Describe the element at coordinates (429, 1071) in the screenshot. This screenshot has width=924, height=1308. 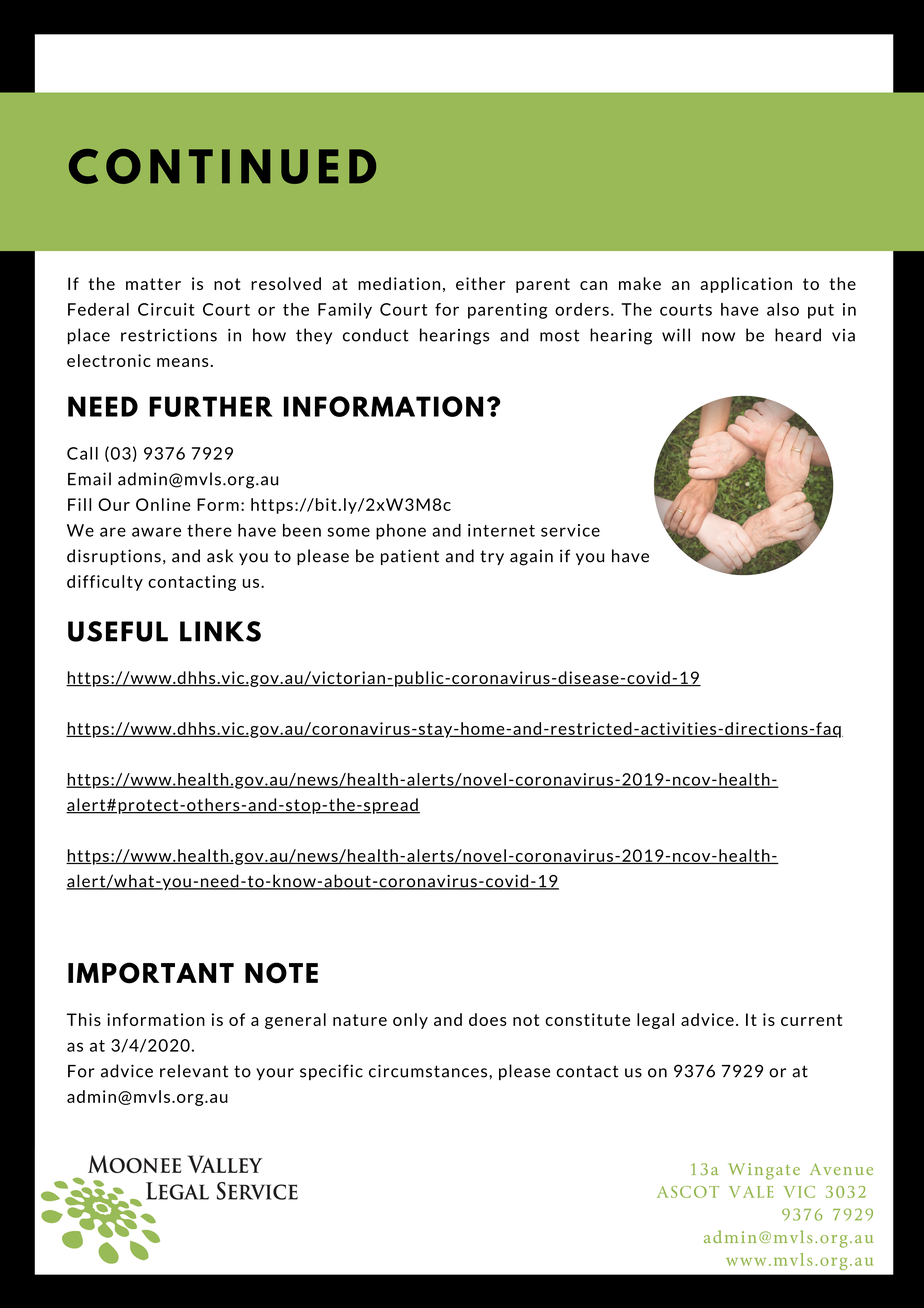
I see `circumstances` at that location.
